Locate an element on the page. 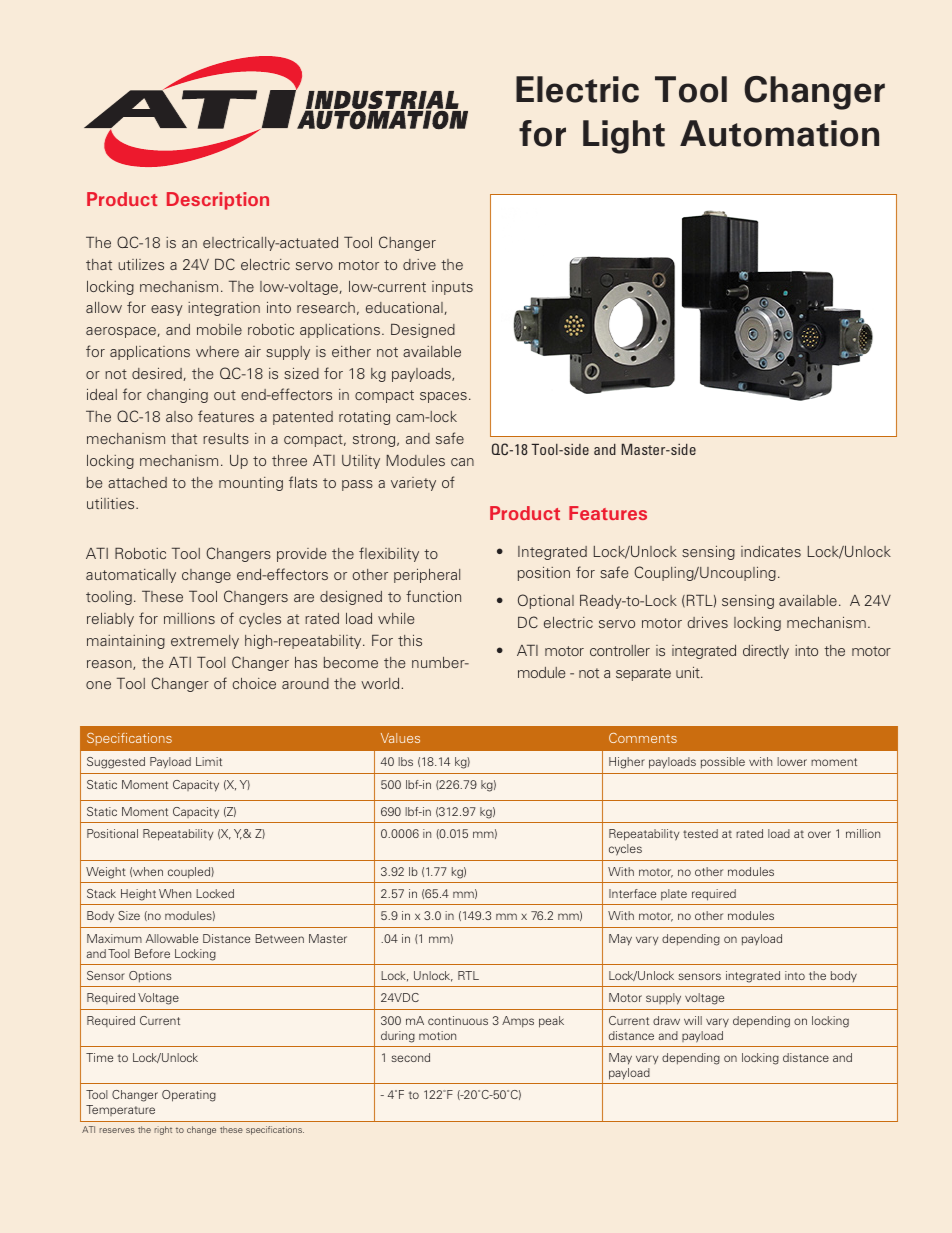 Image resolution: width=952 pixels, height=1233 pixels. directly is located at coordinates (766, 652).
